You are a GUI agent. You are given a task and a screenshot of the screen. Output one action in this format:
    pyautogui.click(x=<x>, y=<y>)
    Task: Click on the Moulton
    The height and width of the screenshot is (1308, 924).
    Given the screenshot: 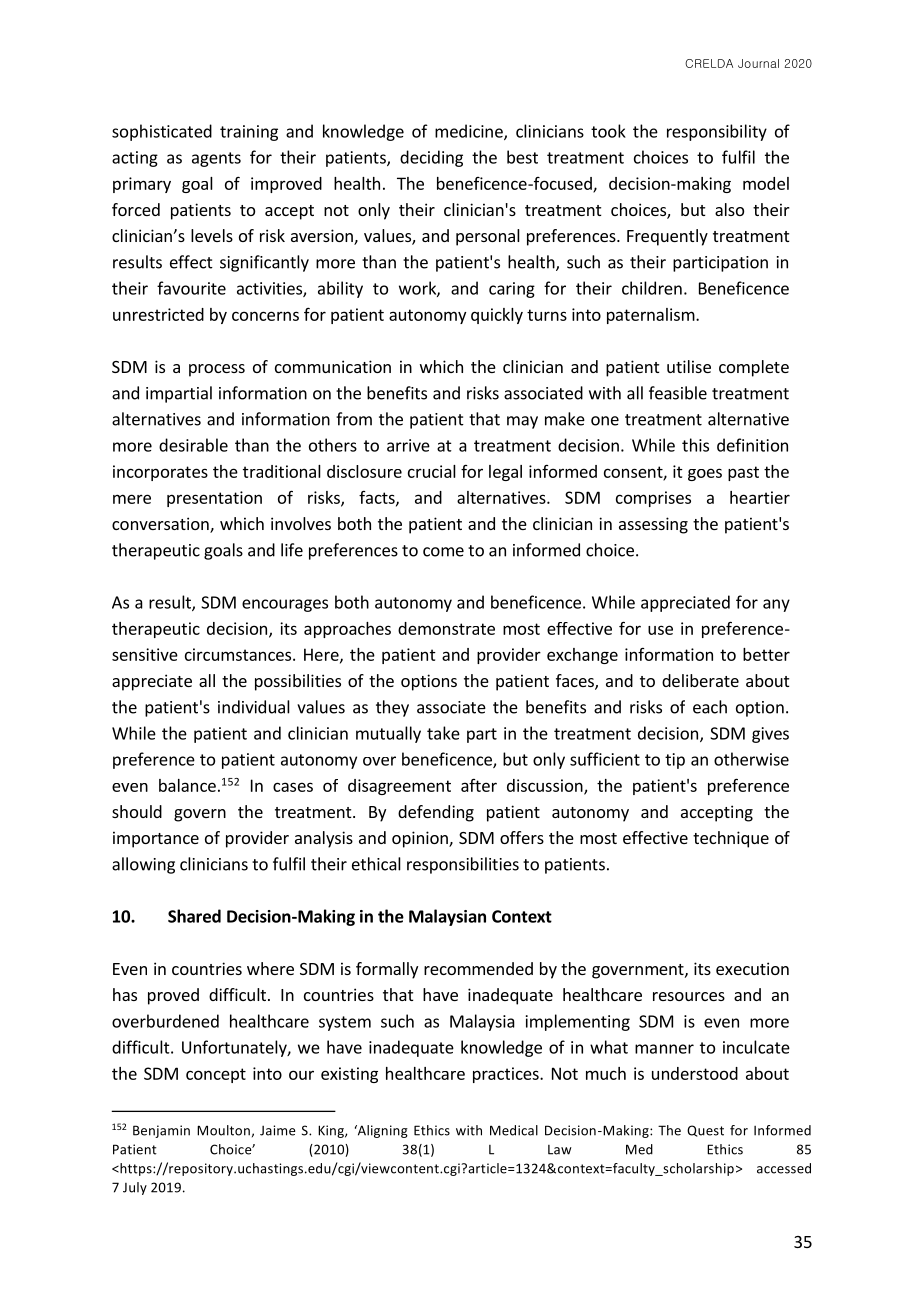 What is the action you would take?
    pyautogui.click(x=223, y=1130)
